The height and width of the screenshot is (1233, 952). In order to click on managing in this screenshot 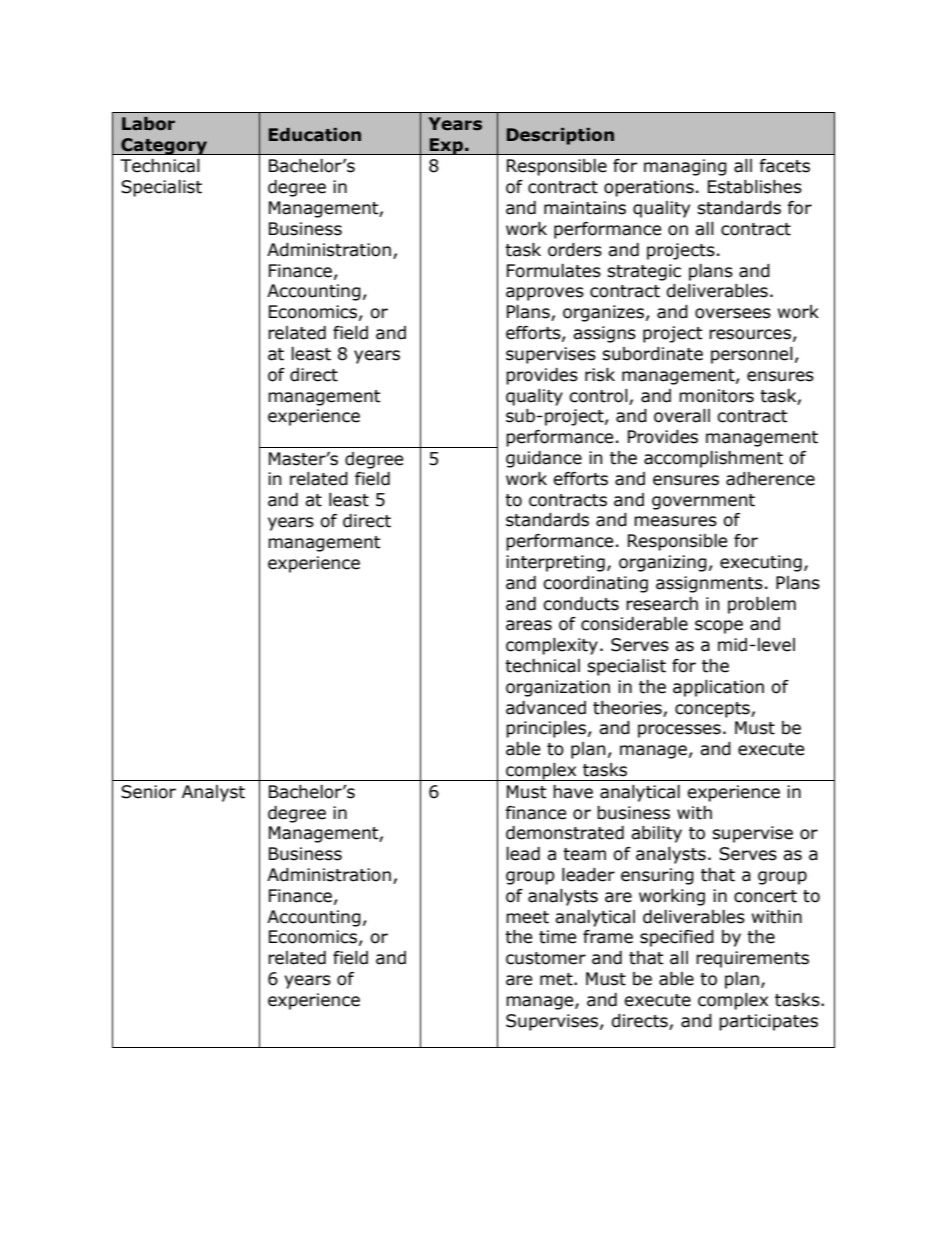, I will do `click(685, 167)`.
